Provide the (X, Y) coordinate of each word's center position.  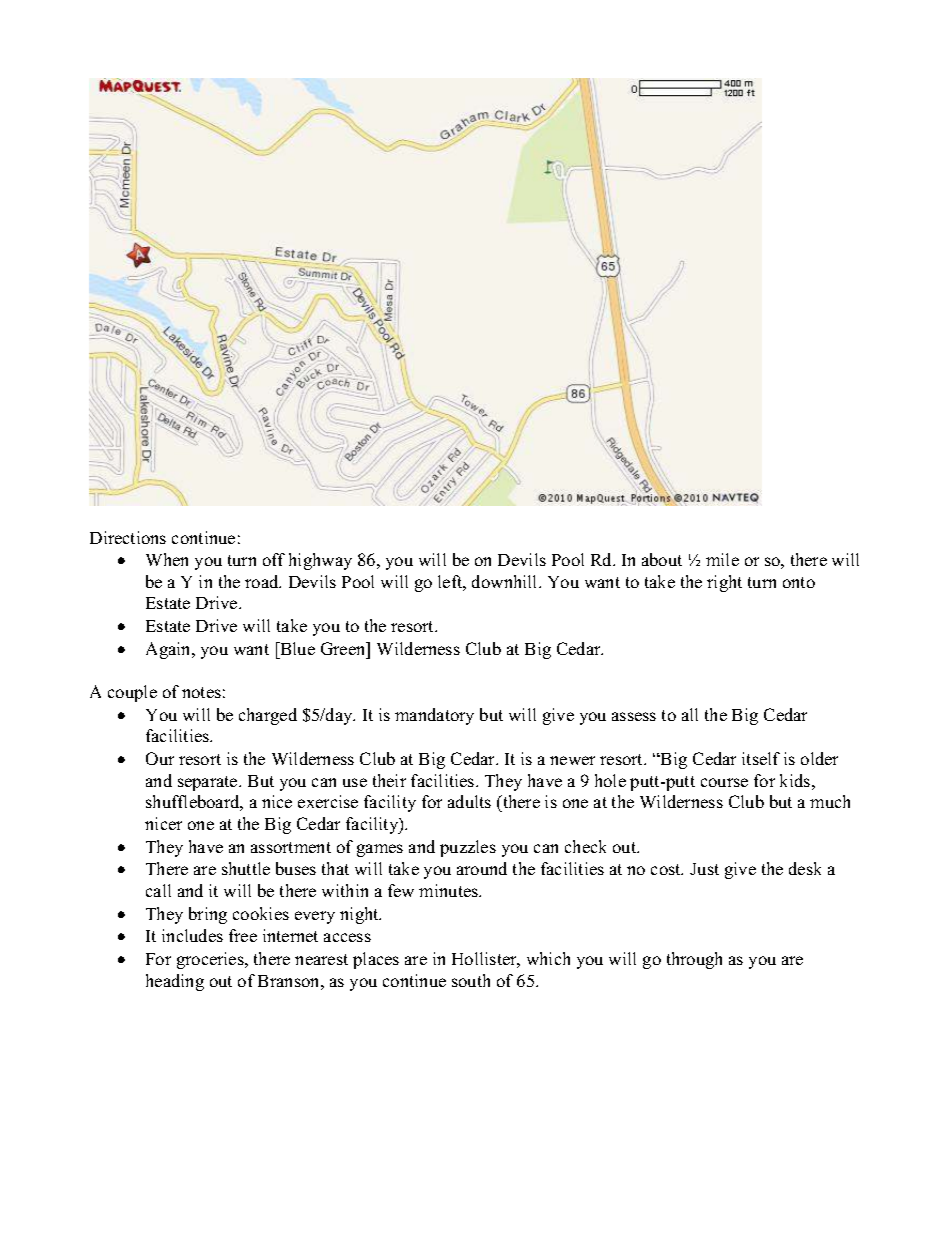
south (471, 980)
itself (761, 758)
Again (170, 650)
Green (344, 648)
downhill (506, 581)
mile (722, 559)
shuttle (246, 868)
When (167, 559)
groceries (211, 960)
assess (634, 716)
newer (572, 760)
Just (704, 869)
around (482, 868)
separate (209, 783)
